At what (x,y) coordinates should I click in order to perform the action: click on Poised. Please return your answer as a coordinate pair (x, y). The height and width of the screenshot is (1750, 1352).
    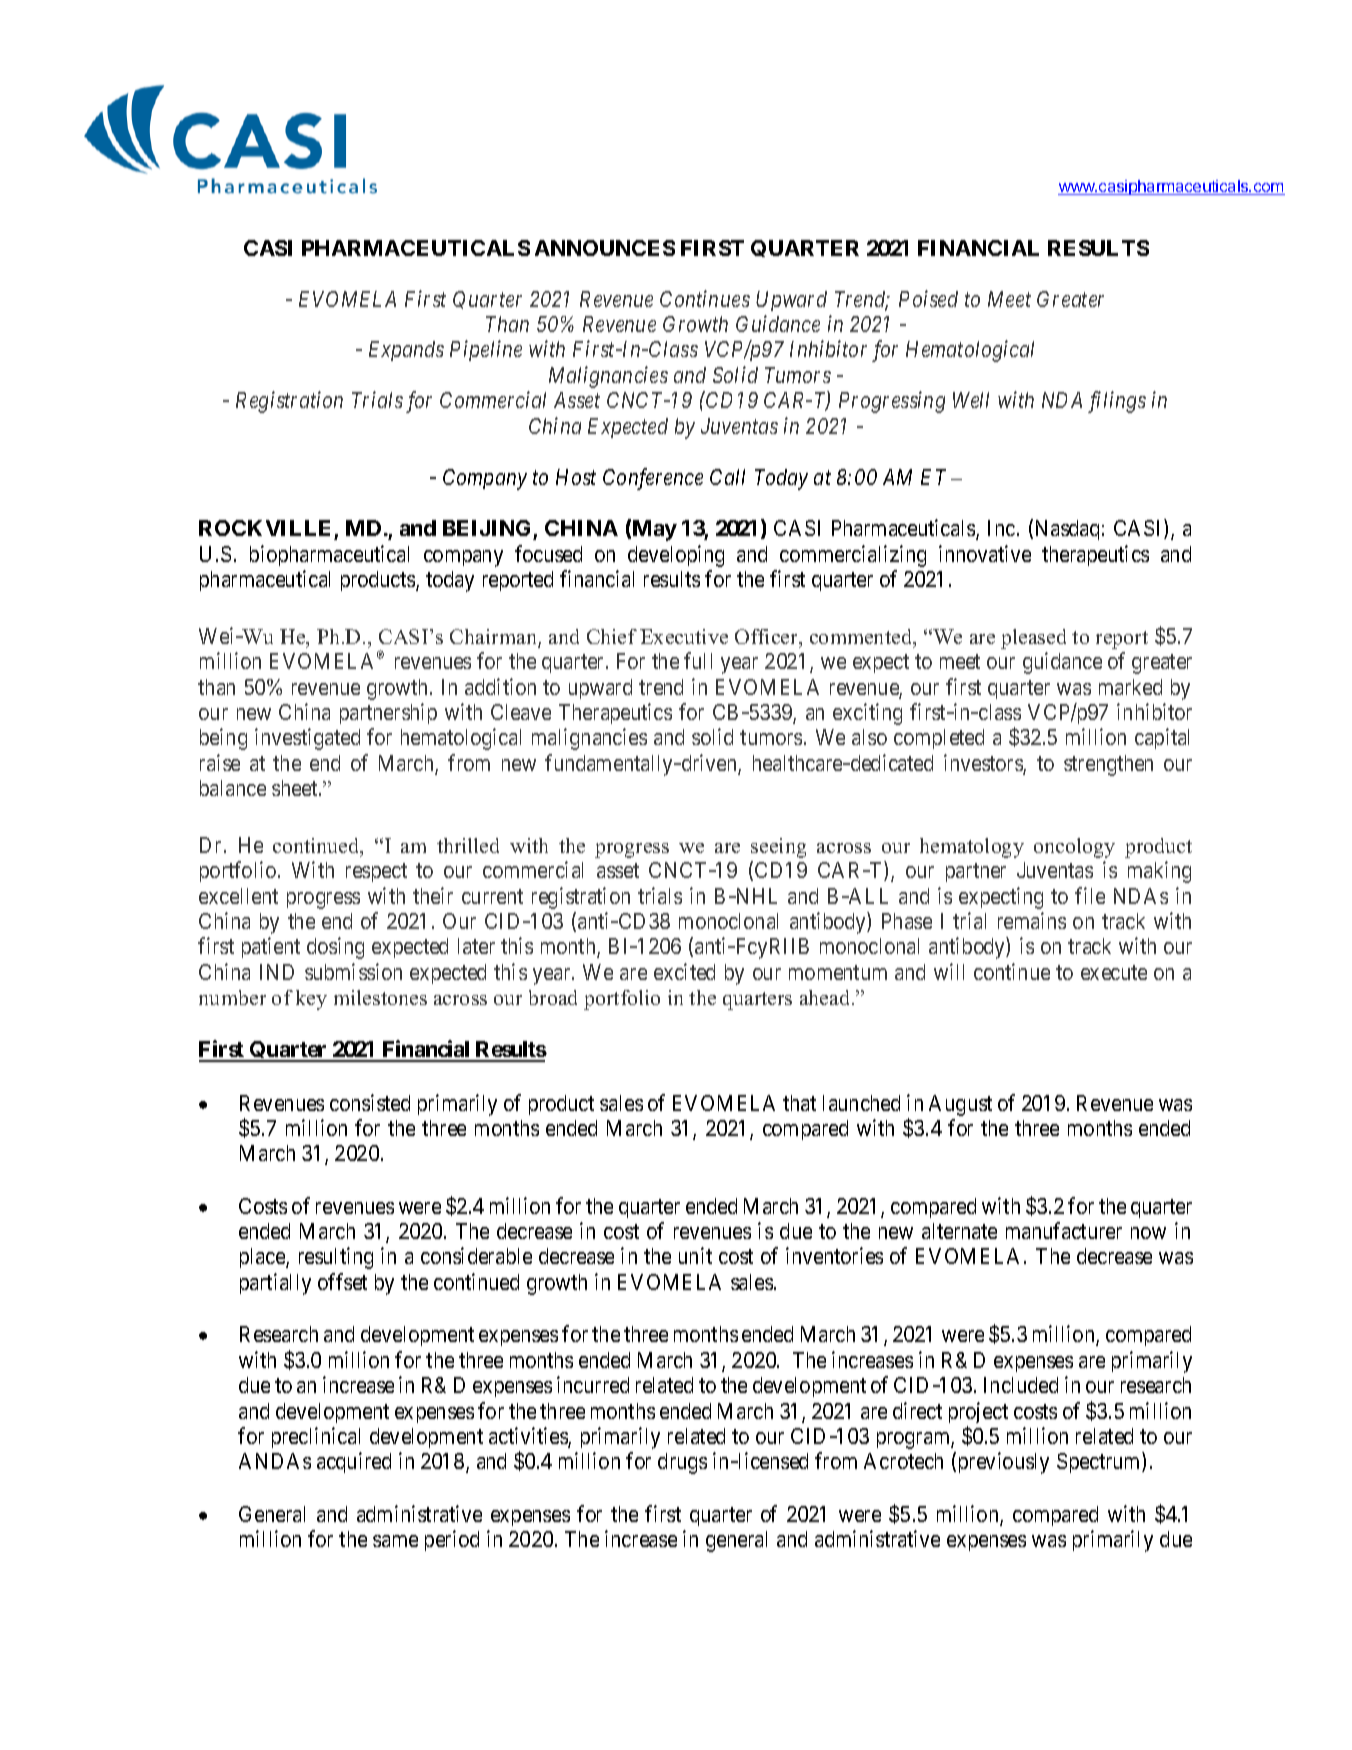
    Looking at the image, I should click on (928, 298).
